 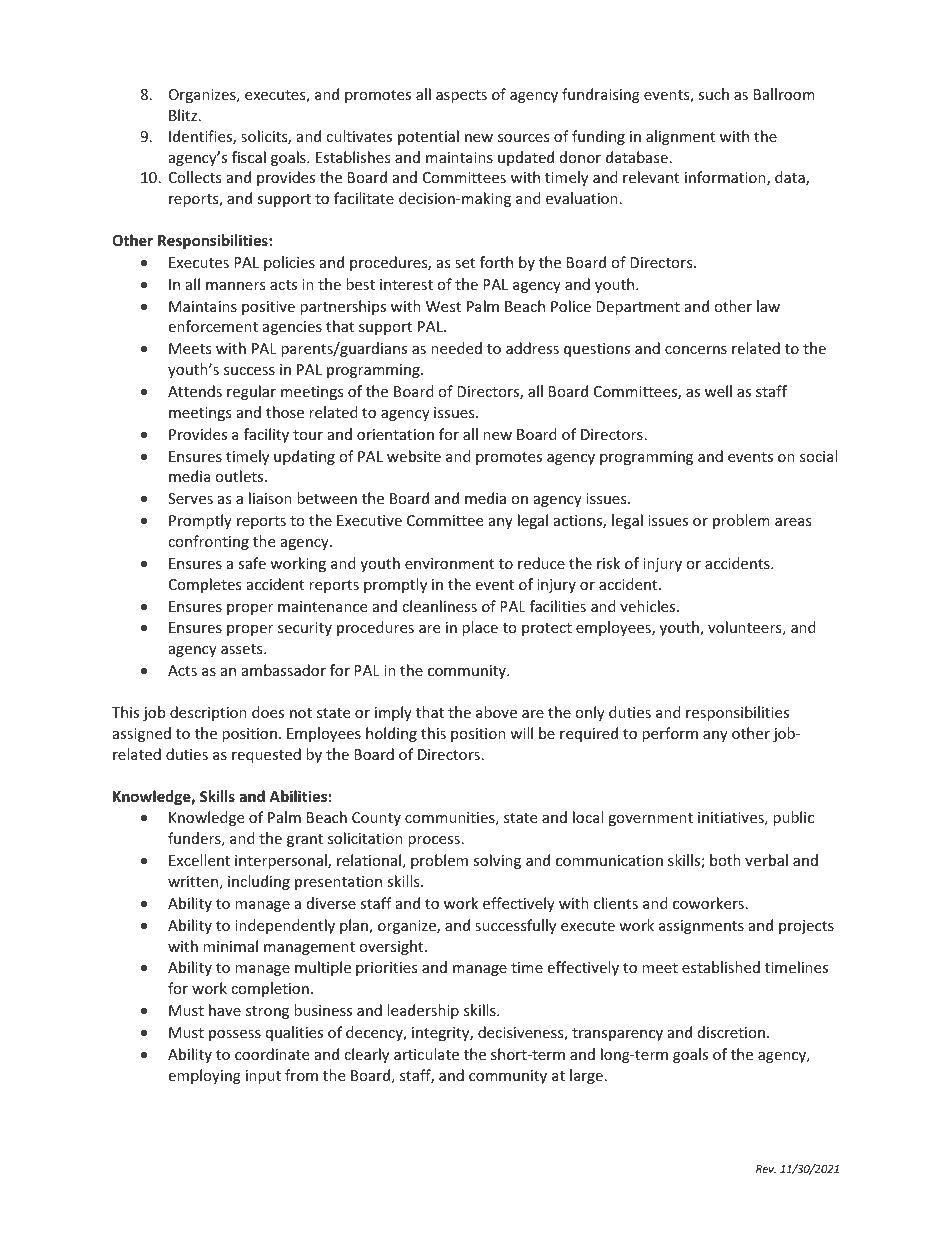 I want to click on employing, so click(x=205, y=1076).
